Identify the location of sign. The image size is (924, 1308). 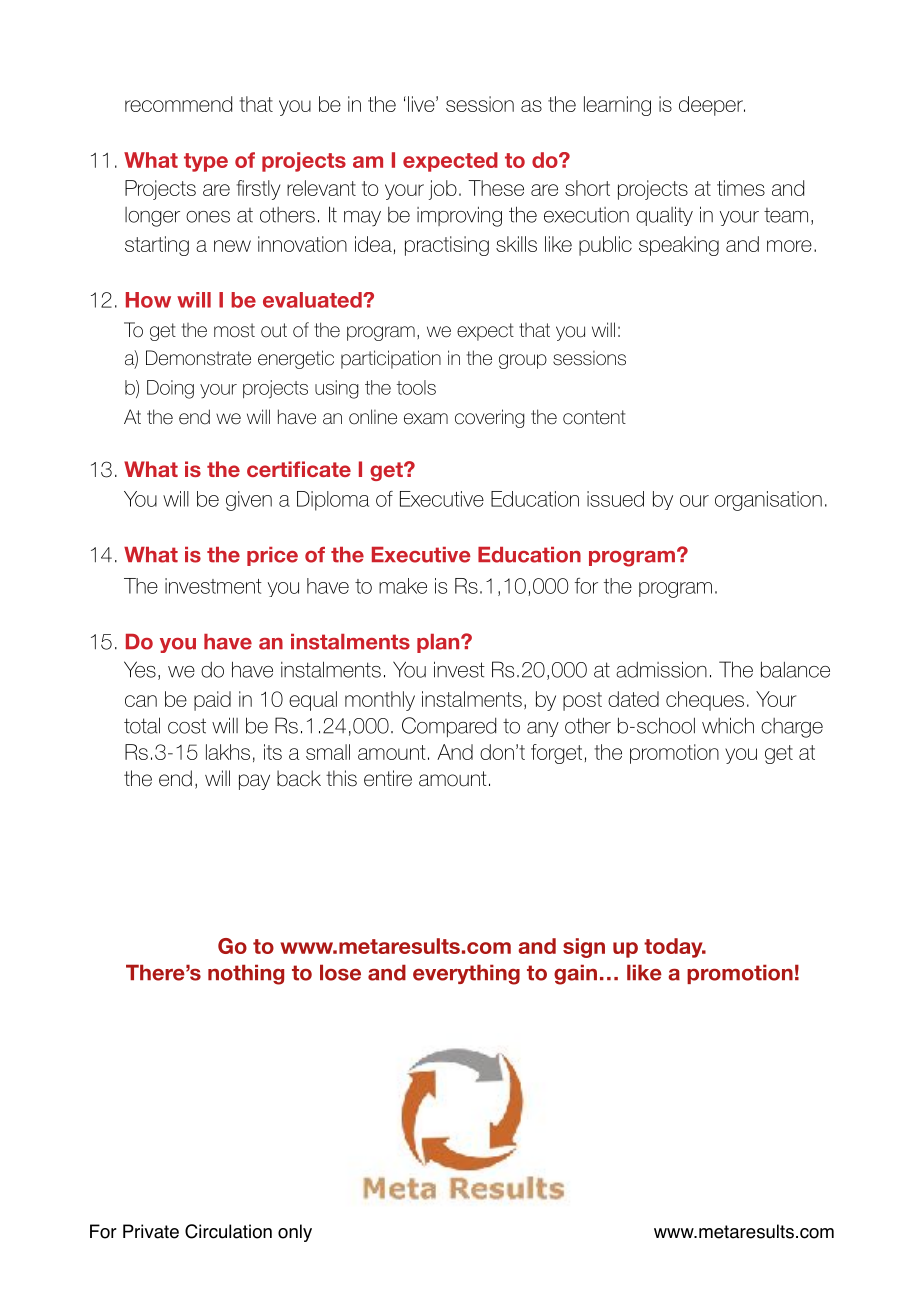
(584, 948).
